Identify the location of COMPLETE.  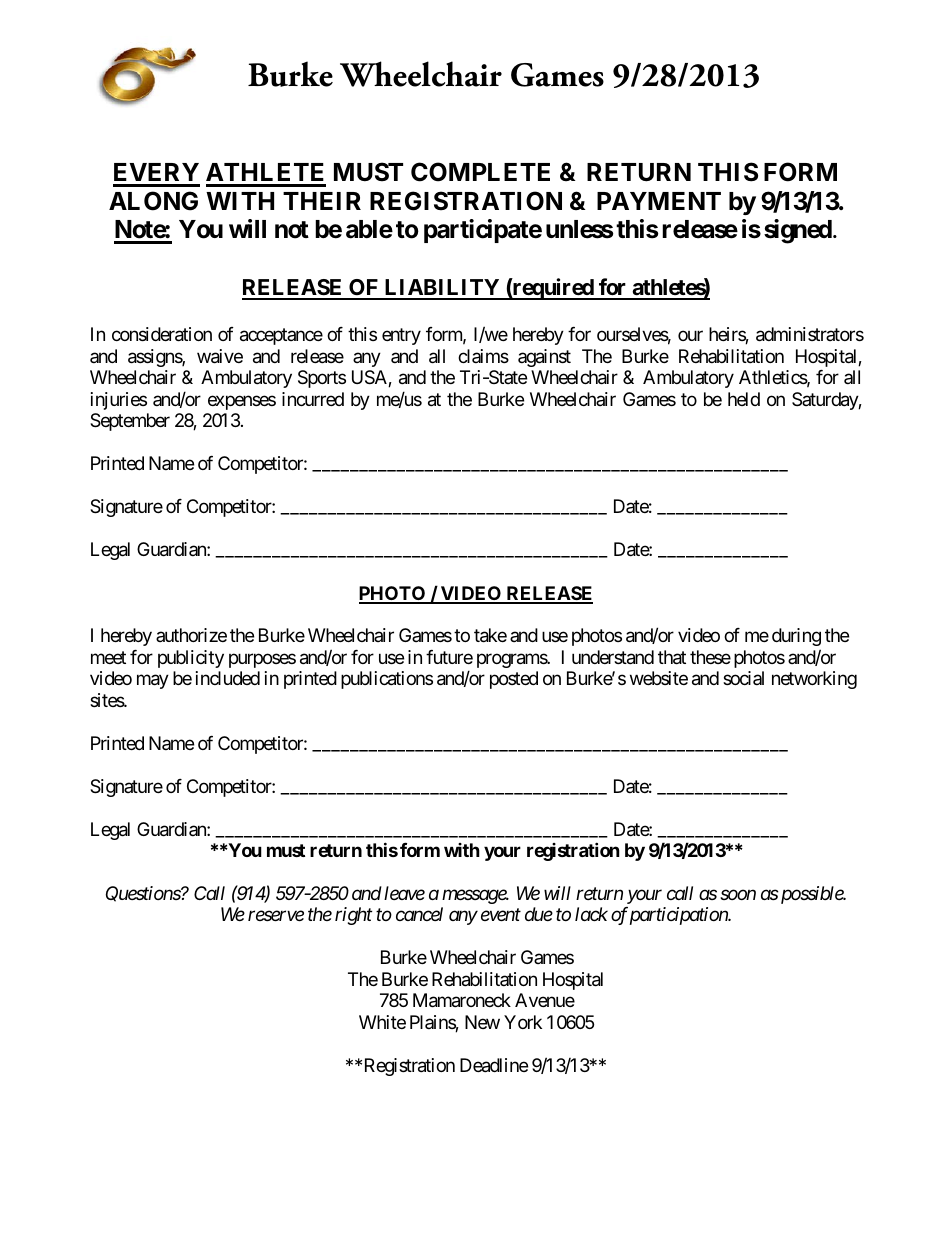
(480, 172).
